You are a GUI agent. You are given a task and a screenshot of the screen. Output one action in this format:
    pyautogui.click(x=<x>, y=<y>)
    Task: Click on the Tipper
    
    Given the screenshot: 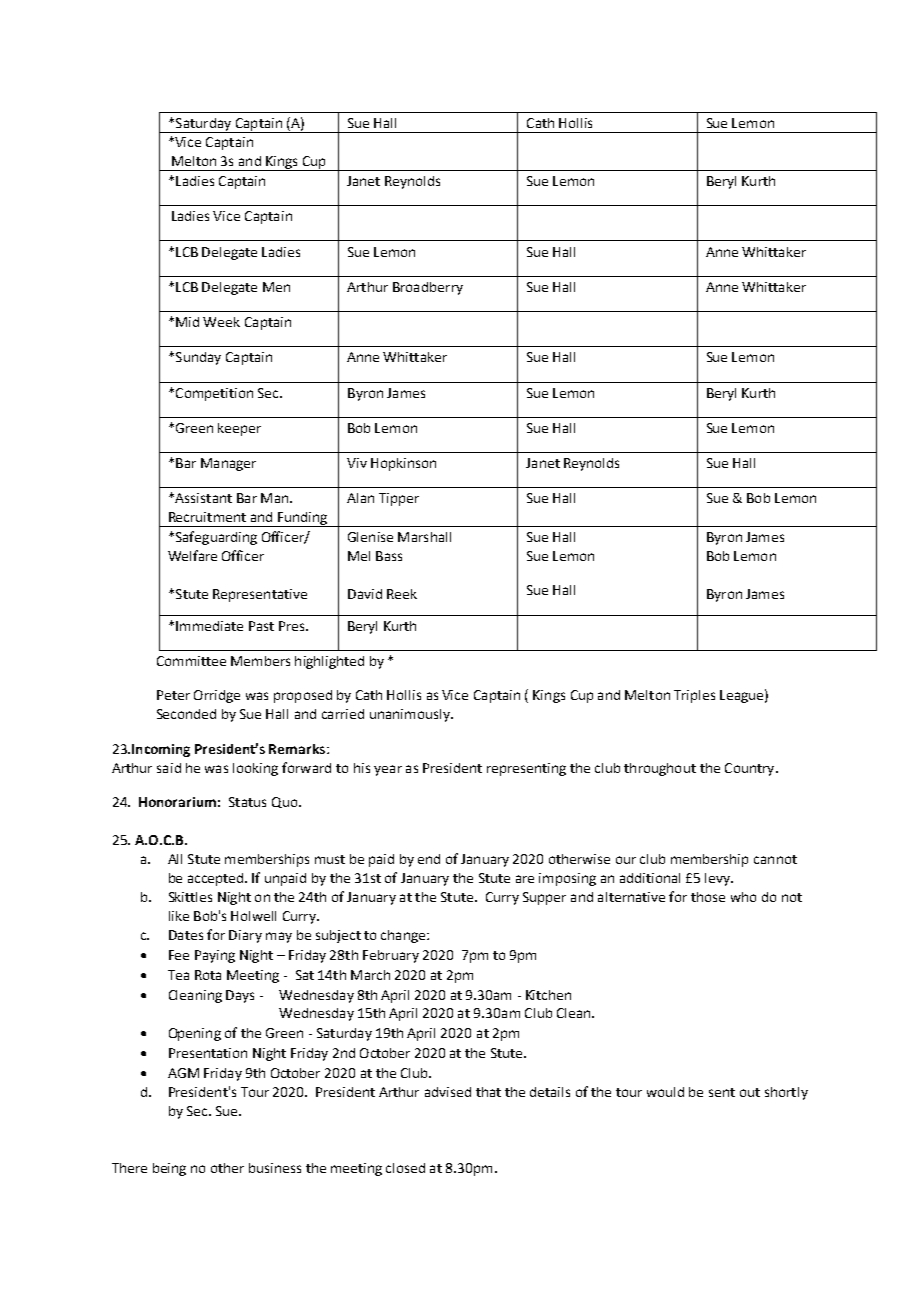 What is the action you would take?
    pyautogui.click(x=399, y=499)
